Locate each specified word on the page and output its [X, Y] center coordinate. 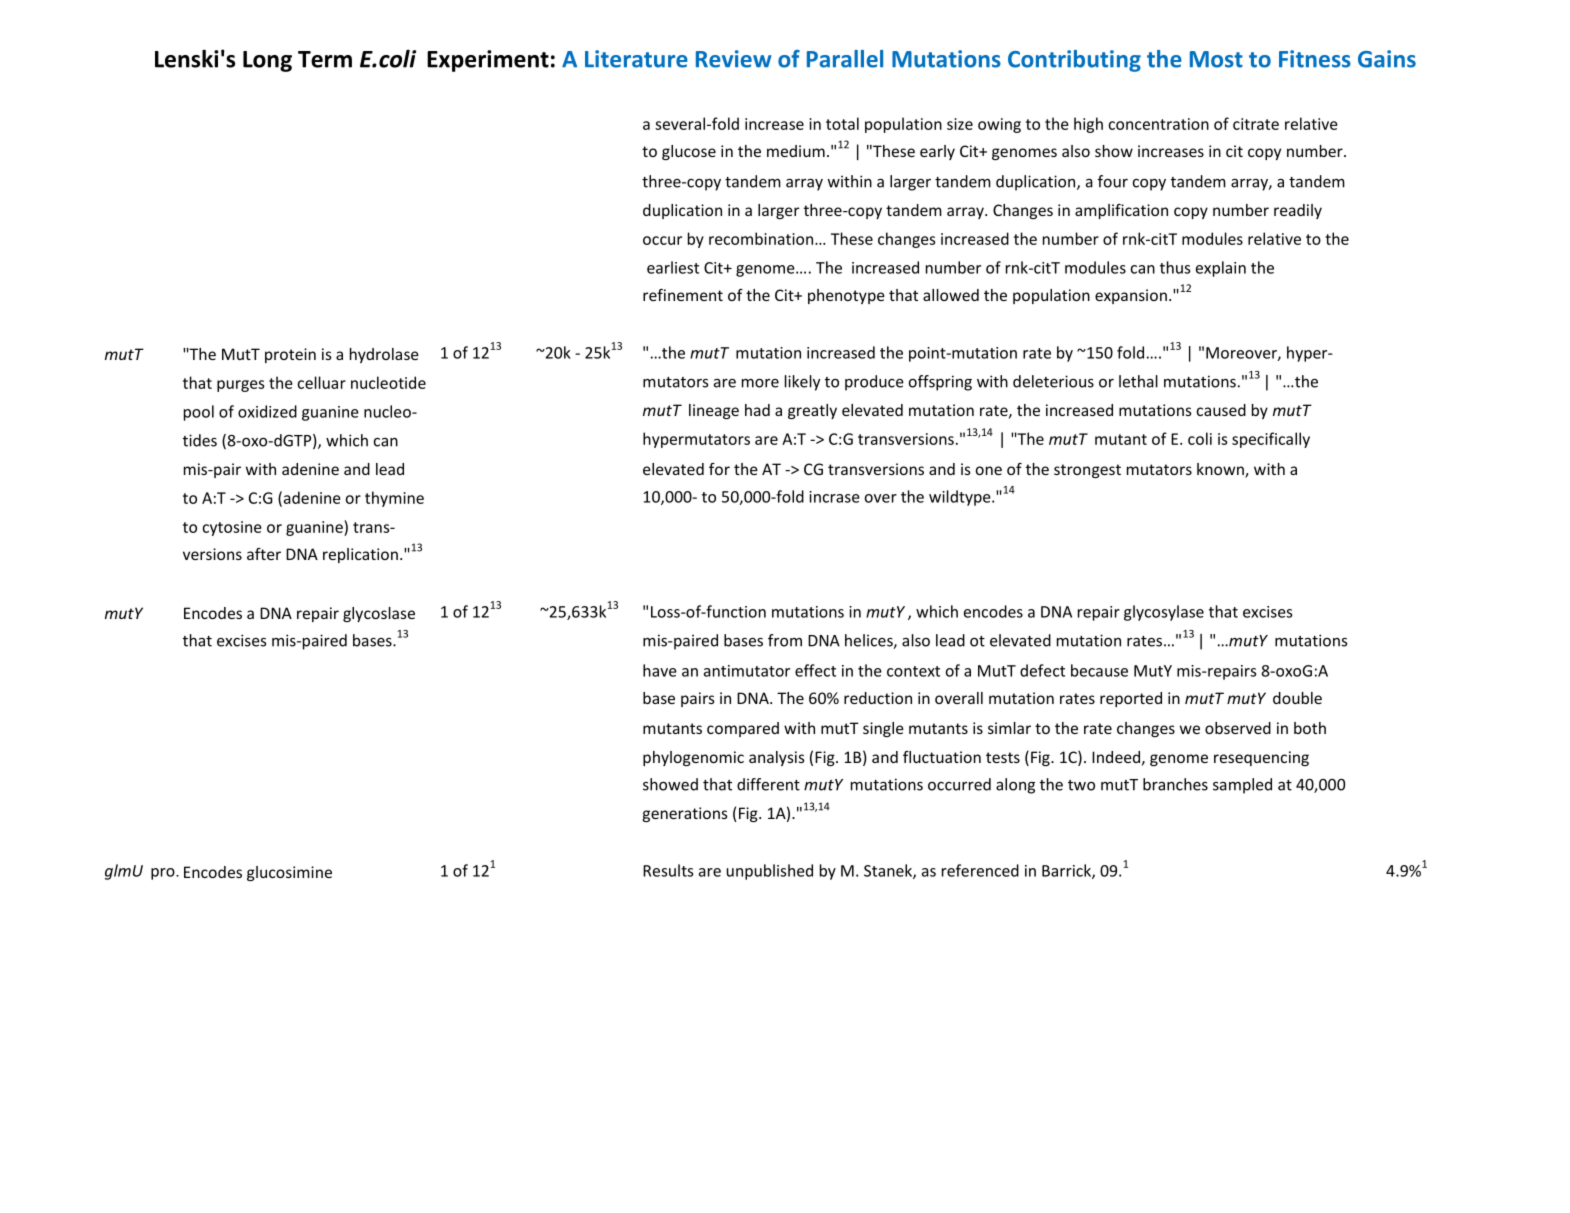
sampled [1242, 786]
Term [325, 59]
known [1221, 470]
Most [1216, 59]
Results [668, 870]
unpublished [769, 872]
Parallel [845, 59]
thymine [394, 499]
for [719, 469]
